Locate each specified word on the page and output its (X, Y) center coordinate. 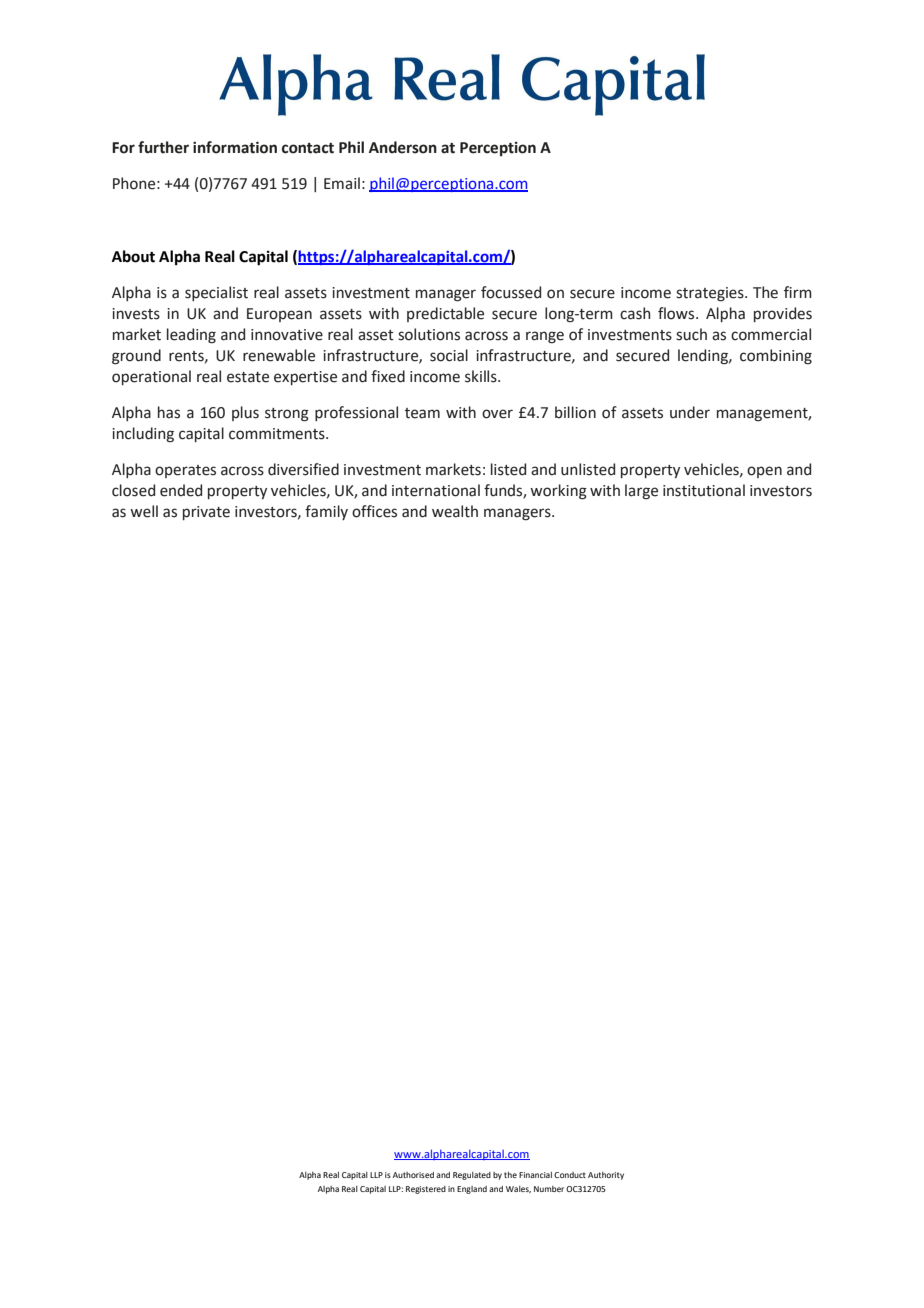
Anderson (403, 147)
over (497, 414)
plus (245, 413)
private (206, 513)
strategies (711, 294)
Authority (606, 1176)
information (235, 147)
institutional (704, 490)
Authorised (413, 1175)
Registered (426, 1190)
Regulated (472, 1176)
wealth (455, 511)
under (690, 412)
